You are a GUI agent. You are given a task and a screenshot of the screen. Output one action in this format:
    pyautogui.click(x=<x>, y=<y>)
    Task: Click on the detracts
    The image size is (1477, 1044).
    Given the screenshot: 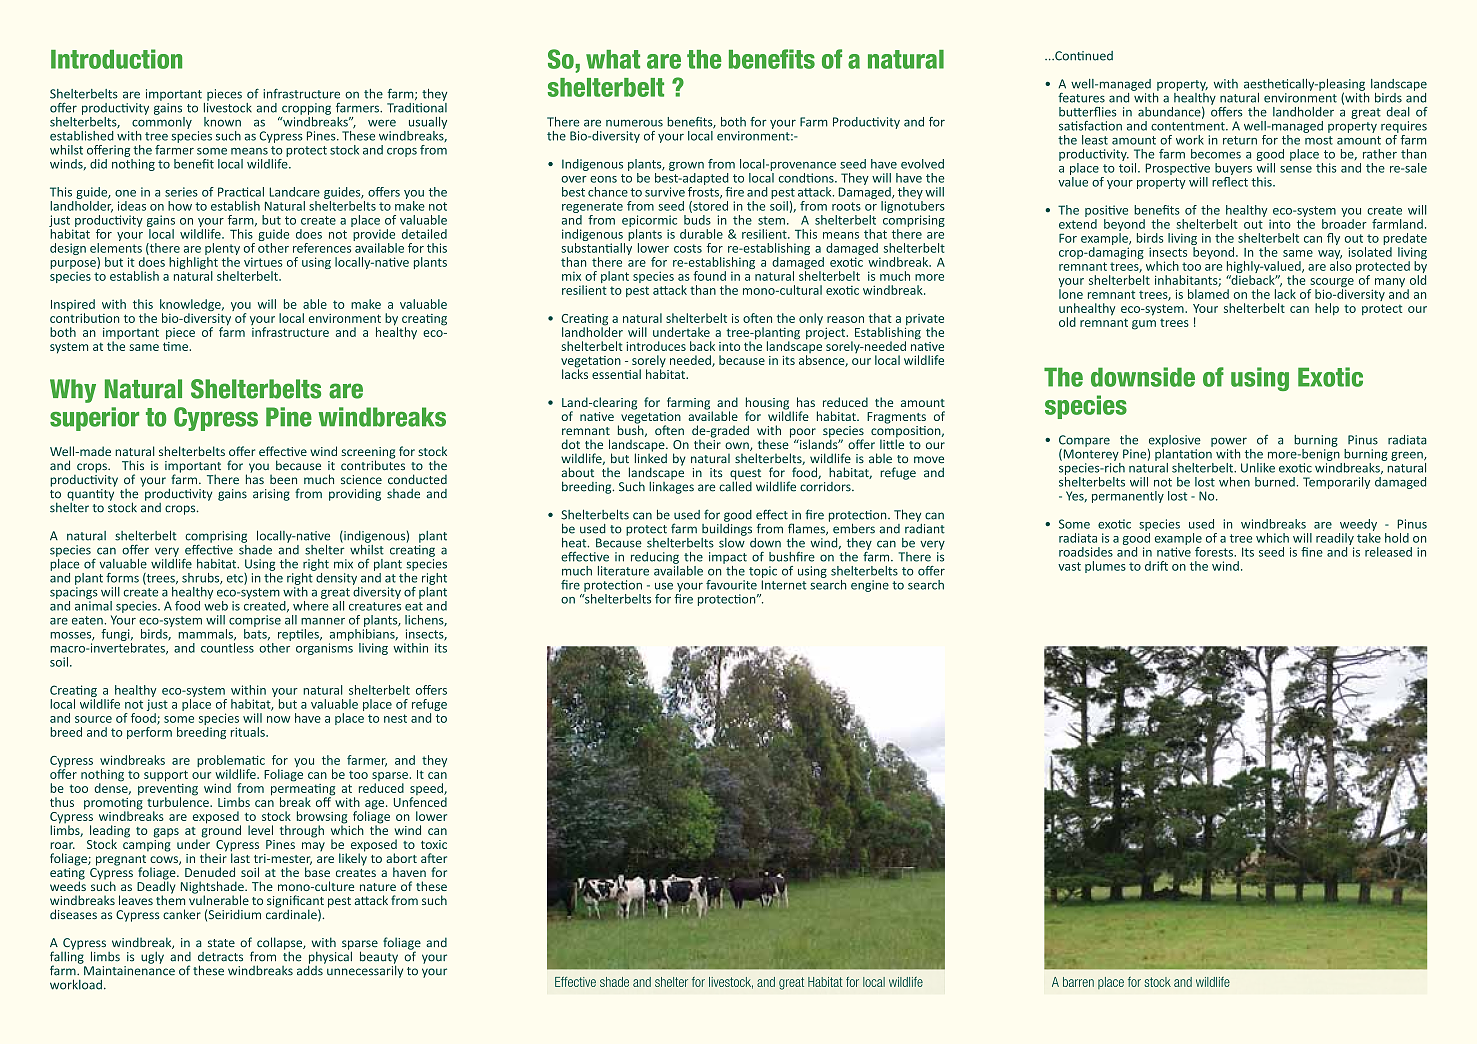 What is the action you would take?
    pyautogui.click(x=220, y=957)
